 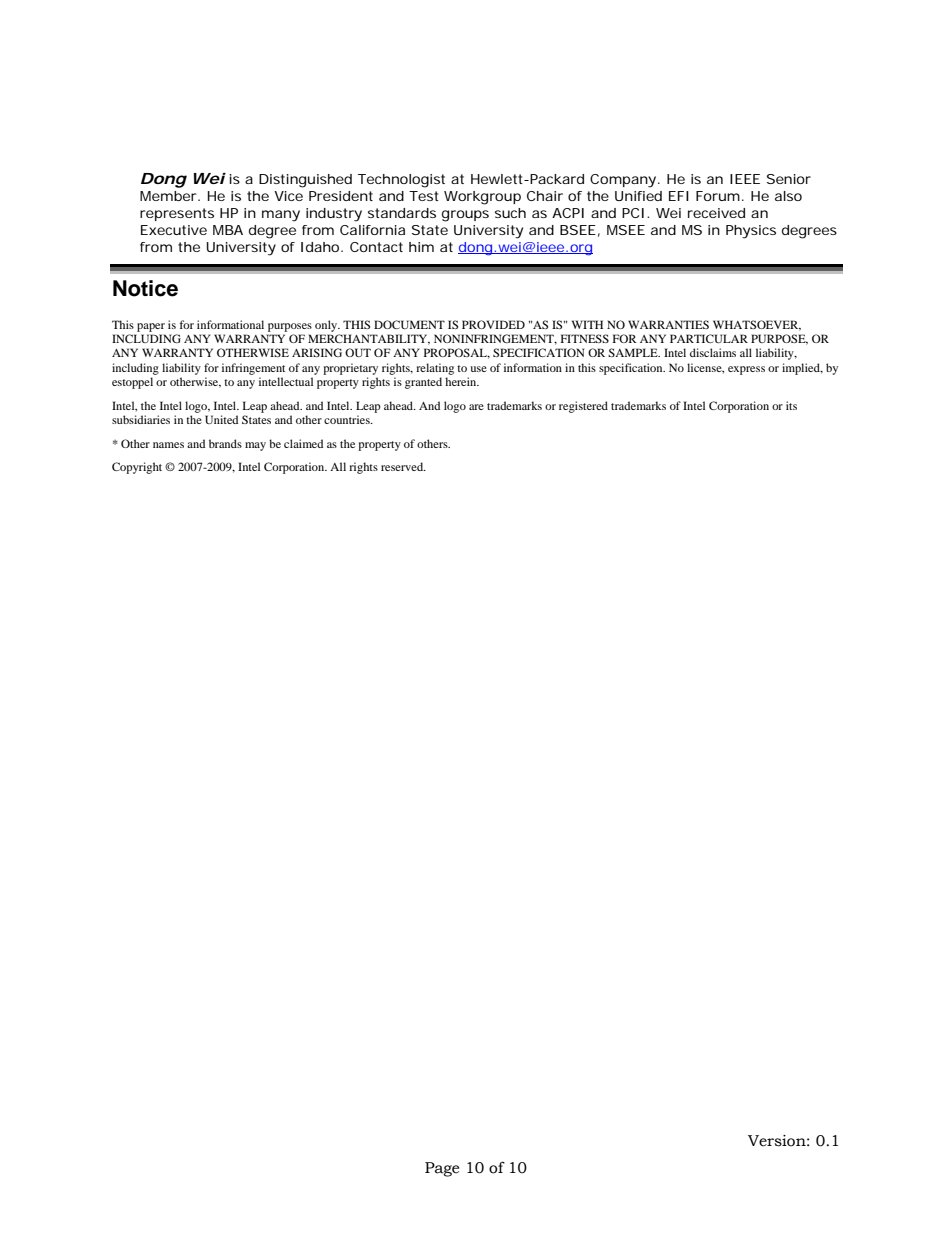 What do you see at coordinates (791, 405) in the page?
I see `its` at bounding box center [791, 405].
